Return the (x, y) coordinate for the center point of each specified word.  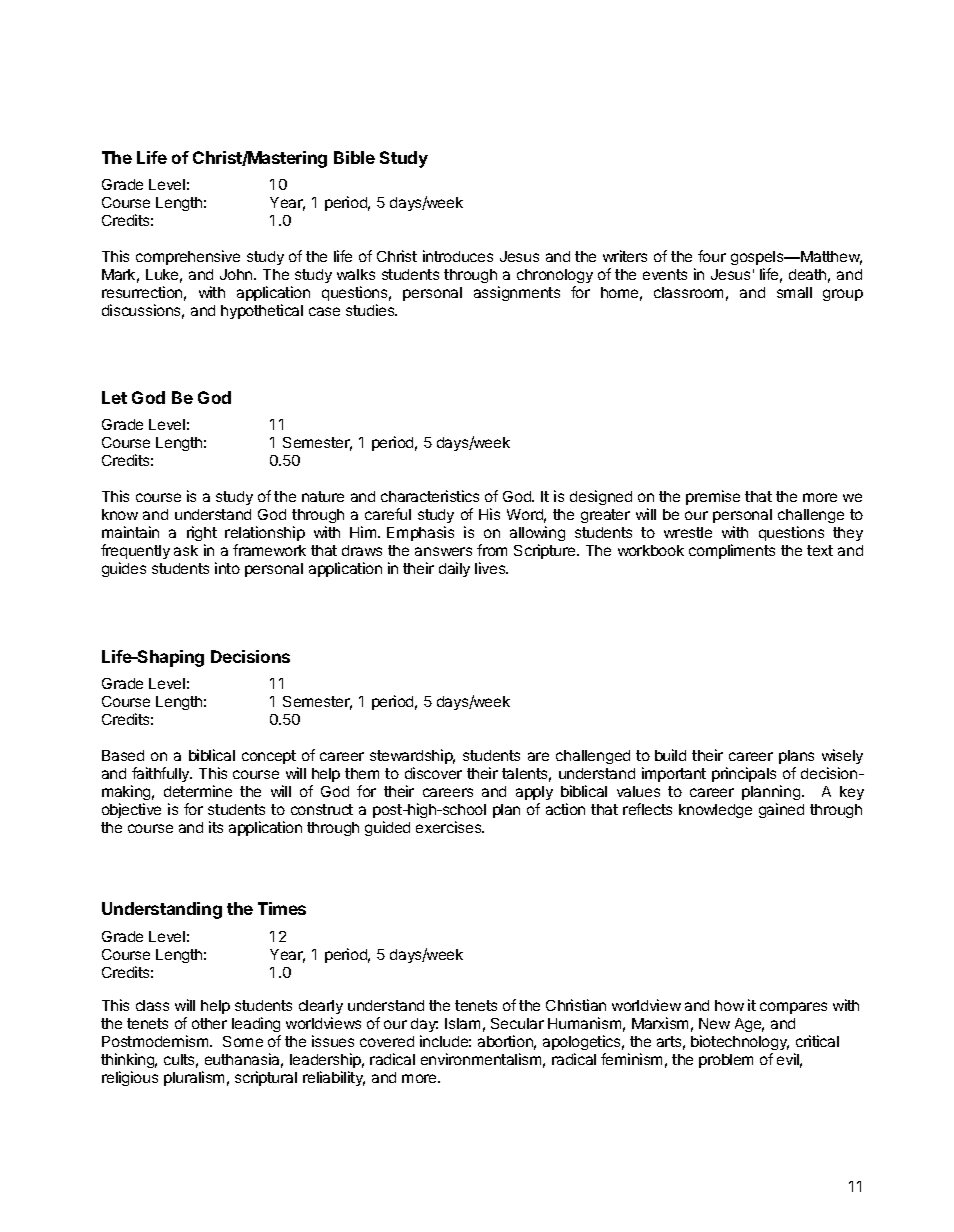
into (227, 568)
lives (491, 568)
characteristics (430, 496)
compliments (732, 551)
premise (713, 497)
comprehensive (188, 257)
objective (131, 810)
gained (781, 810)
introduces (458, 256)
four (712, 256)
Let (114, 397)
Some (243, 1041)
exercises (450, 827)
